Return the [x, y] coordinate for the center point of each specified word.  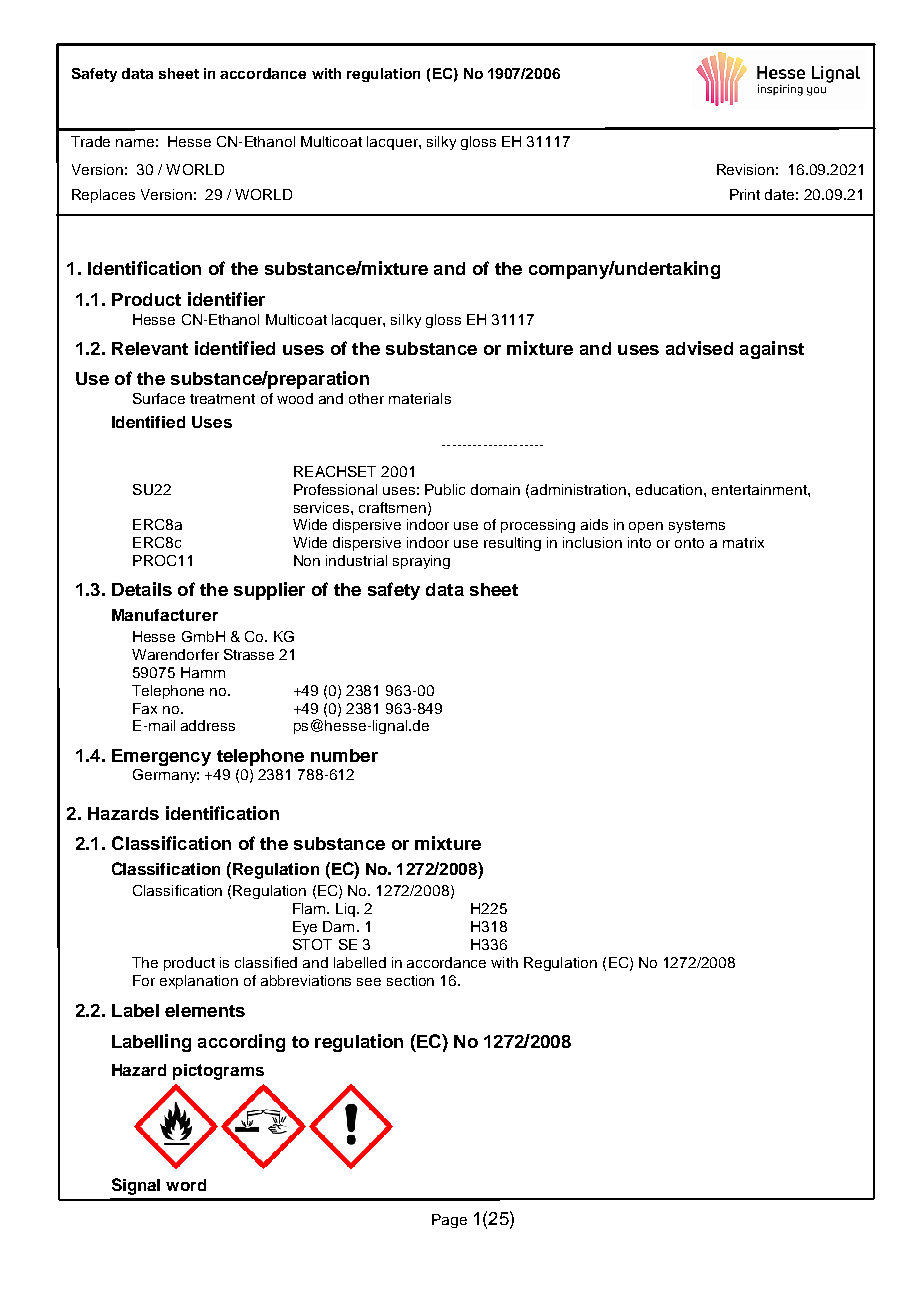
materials [420, 398]
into [639, 542]
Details [142, 589]
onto [689, 543]
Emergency [161, 757]
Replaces [103, 196]
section [410, 980]
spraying [421, 562]
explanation [199, 982]
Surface [159, 398]
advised [699, 348]
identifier [226, 299]
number [344, 755]
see [369, 982]
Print [745, 194]
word [186, 1185]
